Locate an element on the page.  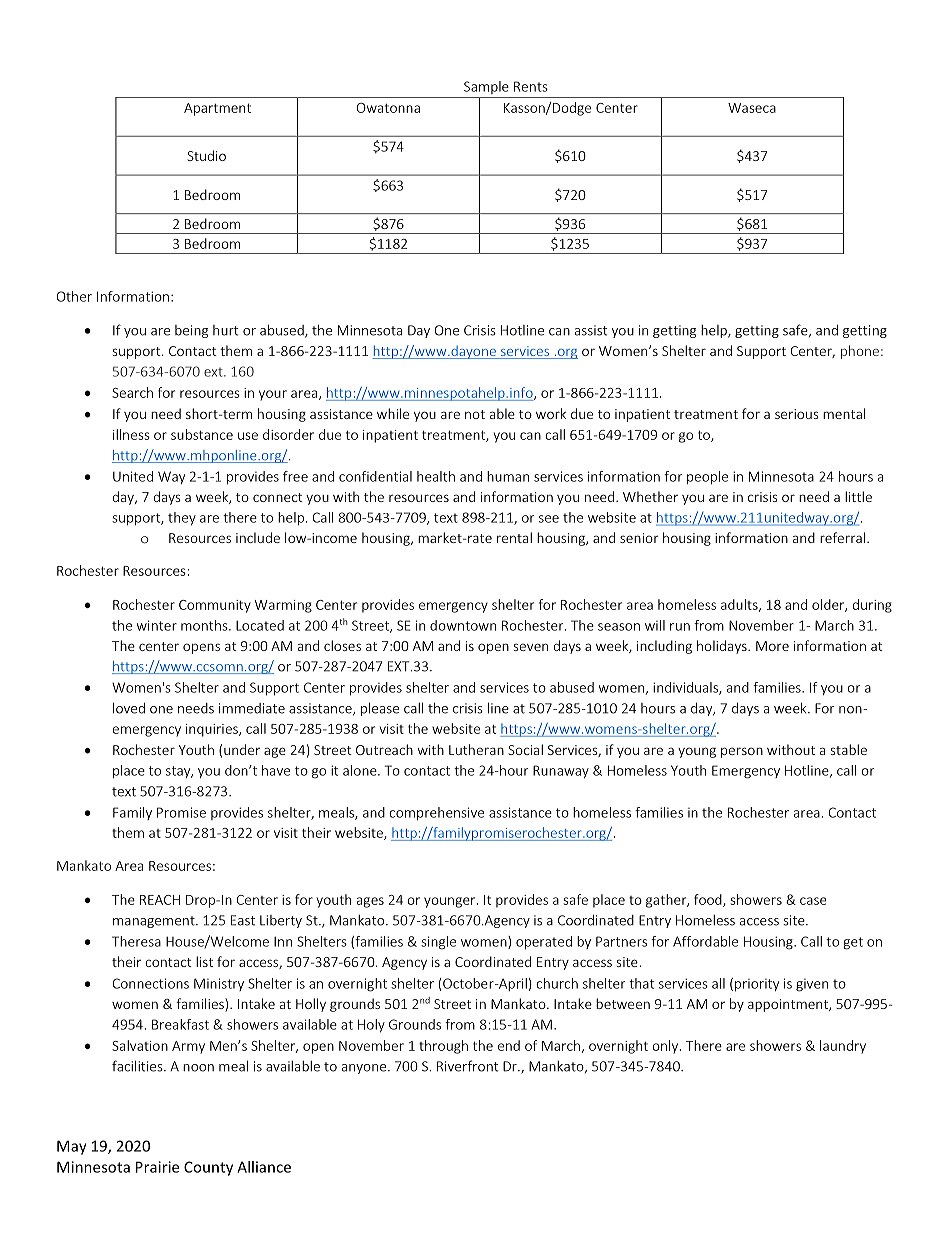
human is located at coordinates (508, 476).
